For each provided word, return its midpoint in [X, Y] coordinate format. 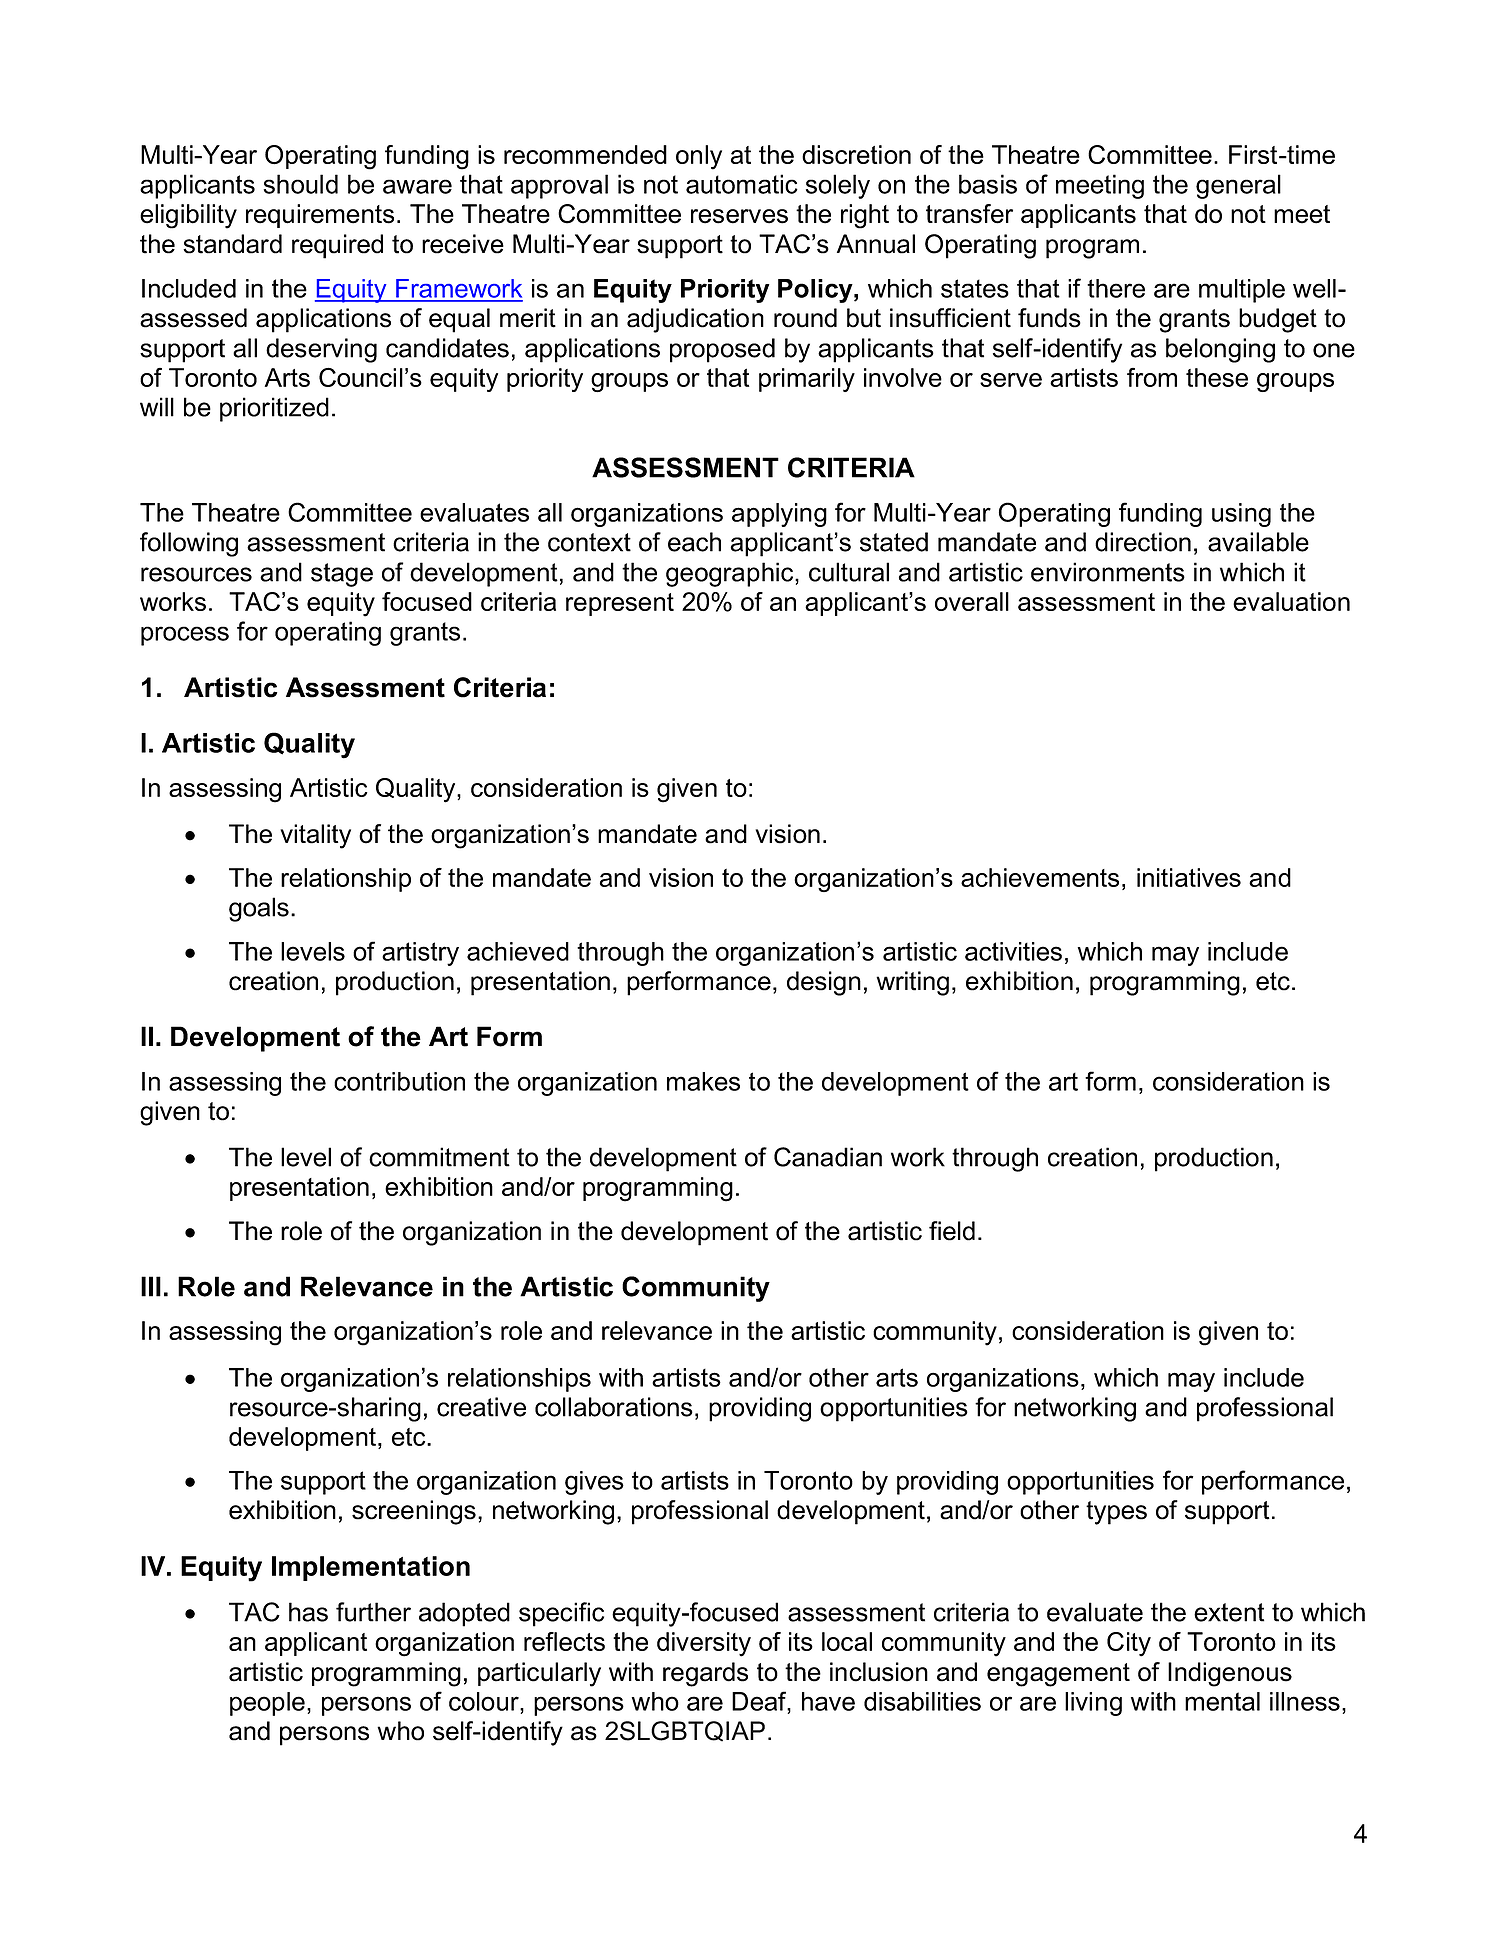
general [1238, 186]
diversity [704, 1644]
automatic [742, 184]
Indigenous [1230, 1674]
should [300, 184]
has [308, 1612]
